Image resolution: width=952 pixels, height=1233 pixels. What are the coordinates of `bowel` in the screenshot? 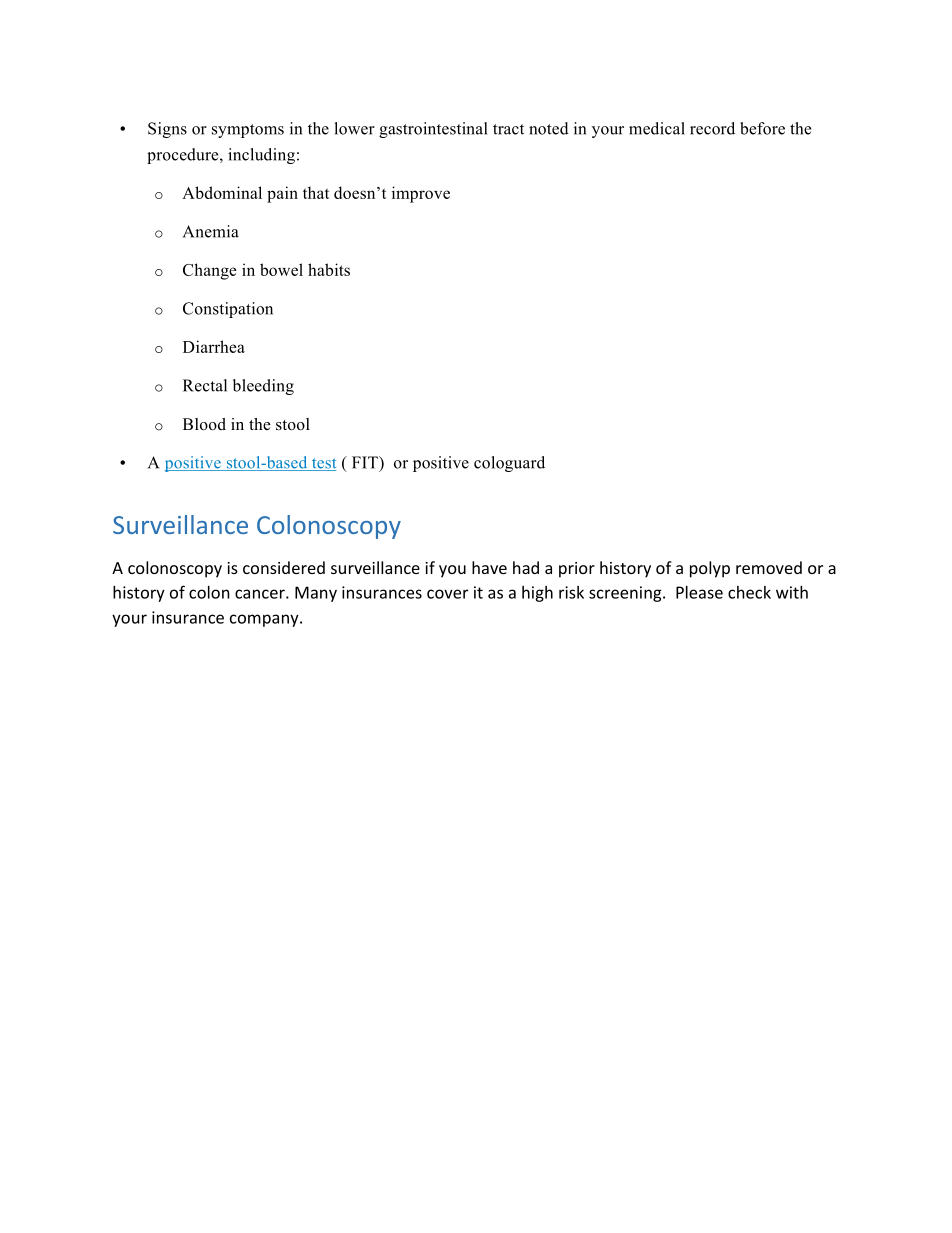 It's located at (281, 269).
